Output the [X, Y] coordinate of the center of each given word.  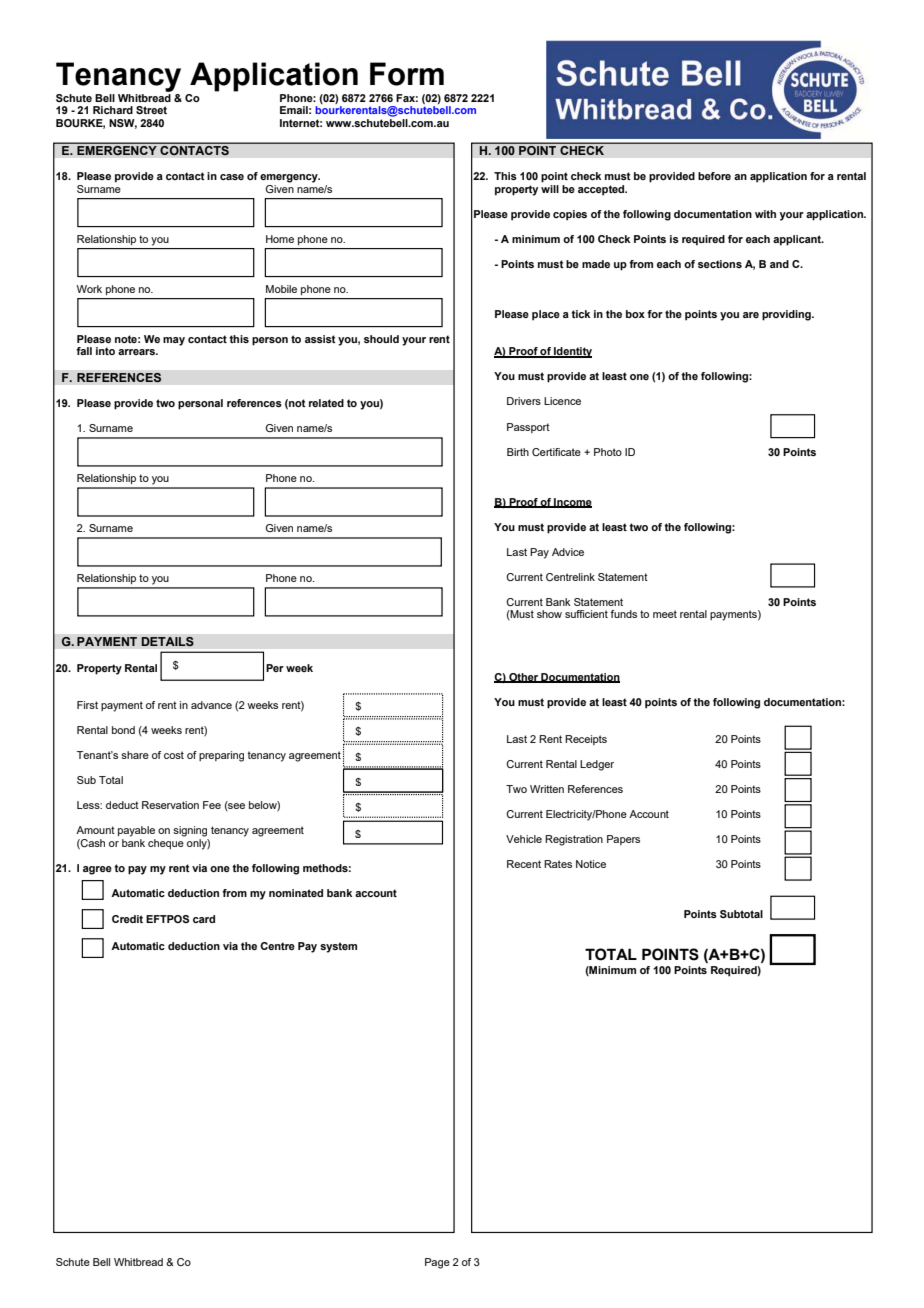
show [549, 614]
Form [407, 74]
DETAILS [167, 641]
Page [437, 1263]
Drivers [524, 401]
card [204, 919]
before [714, 176]
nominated [296, 893]
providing [787, 315]
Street [151, 110]
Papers [623, 840]
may [174, 341]
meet [665, 614]
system [338, 947]
